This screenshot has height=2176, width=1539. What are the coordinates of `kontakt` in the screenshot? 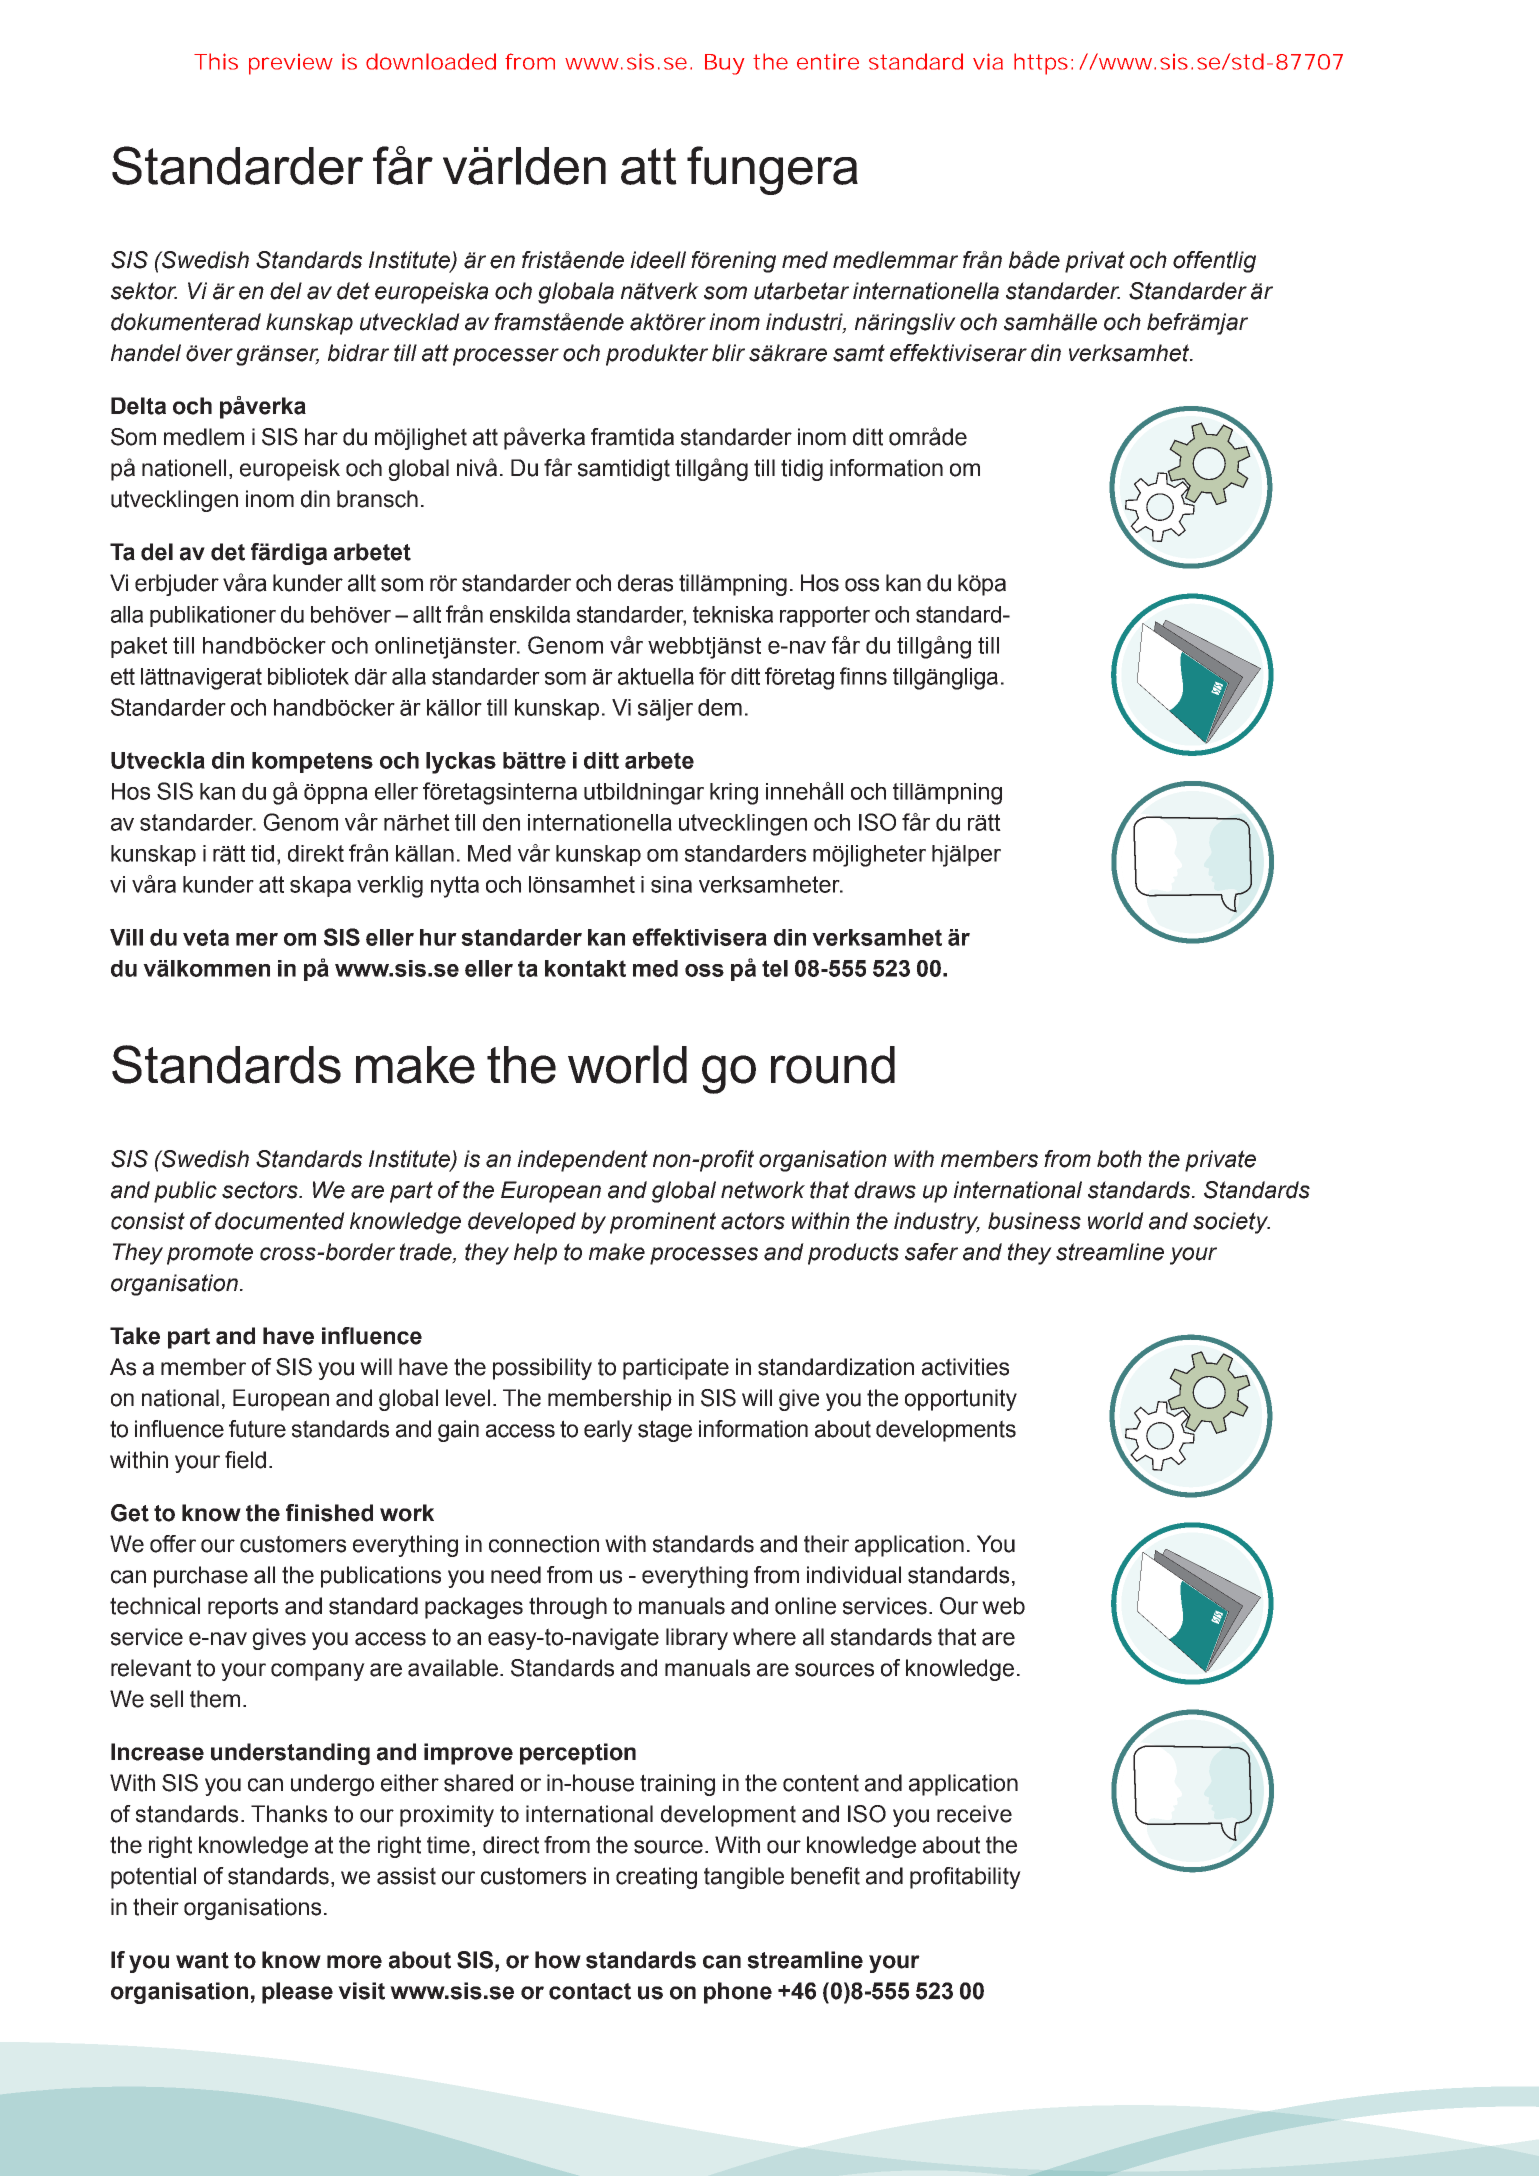 It's located at (585, 968).
